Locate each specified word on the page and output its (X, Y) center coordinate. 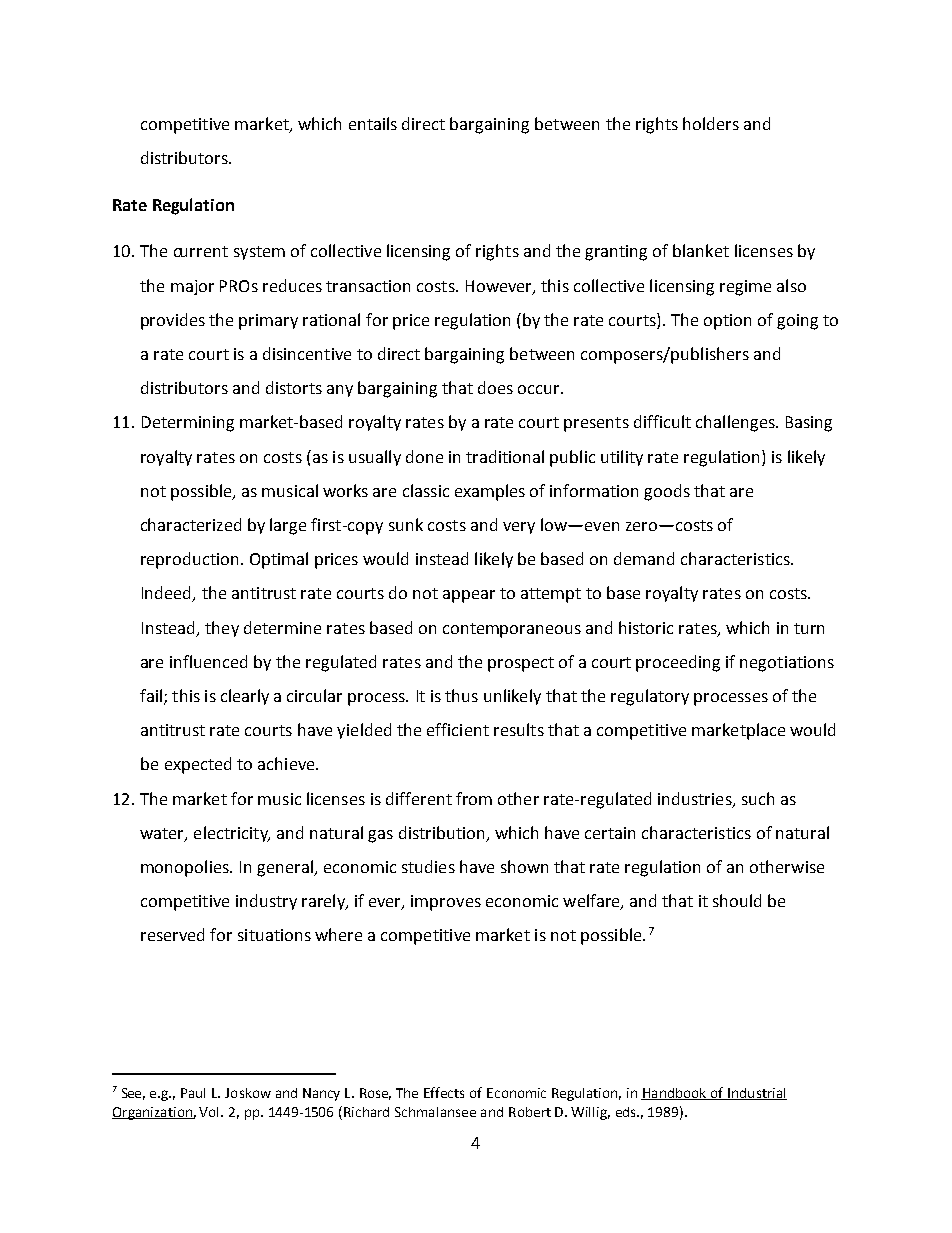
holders (711, 123)
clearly (245, 697)
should (737, 900)
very (519, 528)
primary (268, 322)
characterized (191, 524)
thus (461, 695)
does (495, 387)
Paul (193, 1093)
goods (667, 492)
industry (266, 902)
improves (446, 903)
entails (373, 123)
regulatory (650, 697)
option (727, 322)
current (201, 251)
